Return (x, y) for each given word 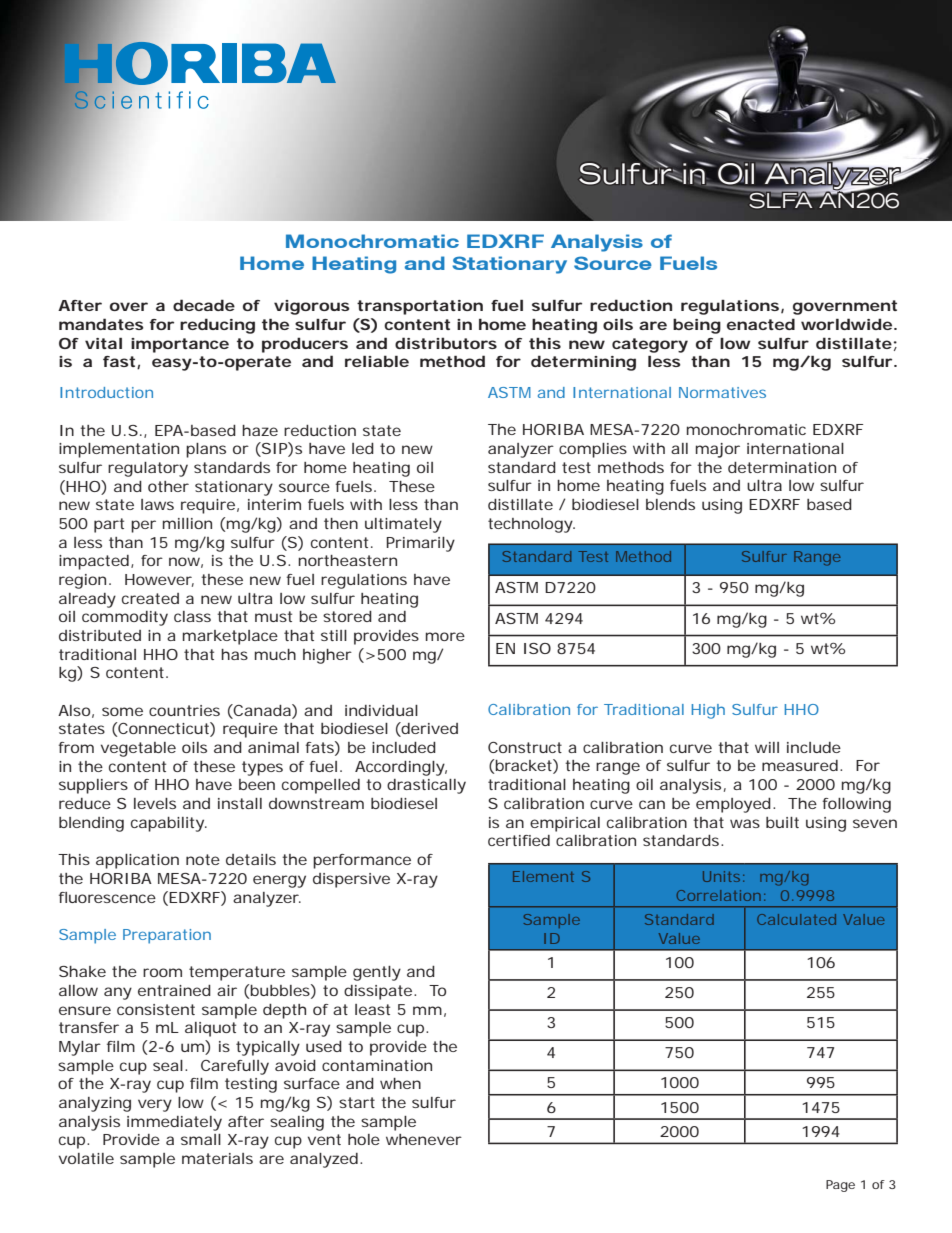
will (767, 747)
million (187, 523)
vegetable (138, 749)
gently (377, 973)
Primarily (420, 544)
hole (364, 1139)
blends (670, 504)
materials (217, 1158)
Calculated (796, 919)
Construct (525, 747)
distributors (446, 343)
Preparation (167, 936)
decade (204, 305)
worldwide (846, 324)
